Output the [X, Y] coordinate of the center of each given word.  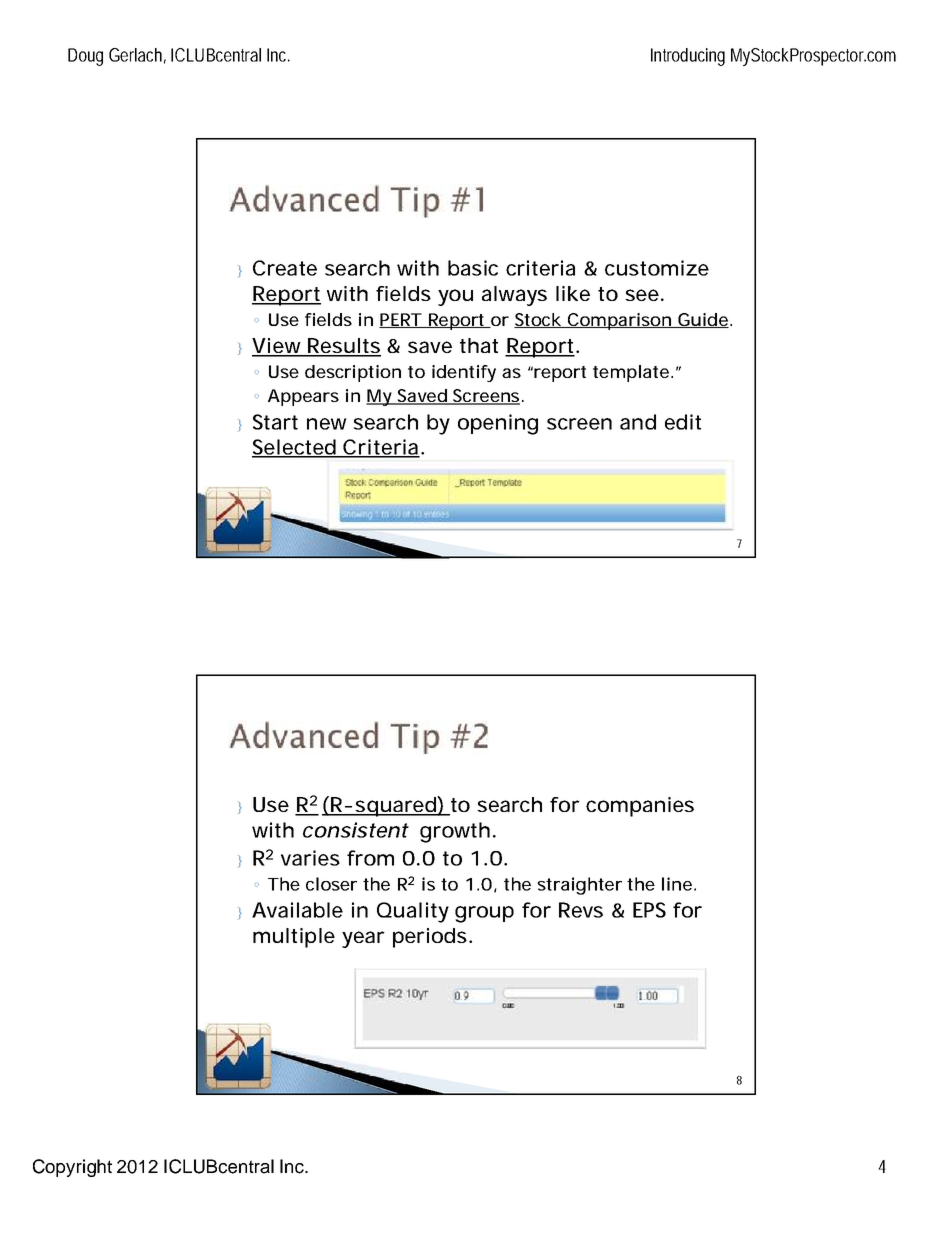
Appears [303, 397]
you [454, 297]
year [363, 939]
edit [683, 422]
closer [331, 884]
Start [275, 422]
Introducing [688, 57]
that [479, 345]
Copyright [72, 1168]
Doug [85, 57]
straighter [579, 886]
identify [464, 373]
